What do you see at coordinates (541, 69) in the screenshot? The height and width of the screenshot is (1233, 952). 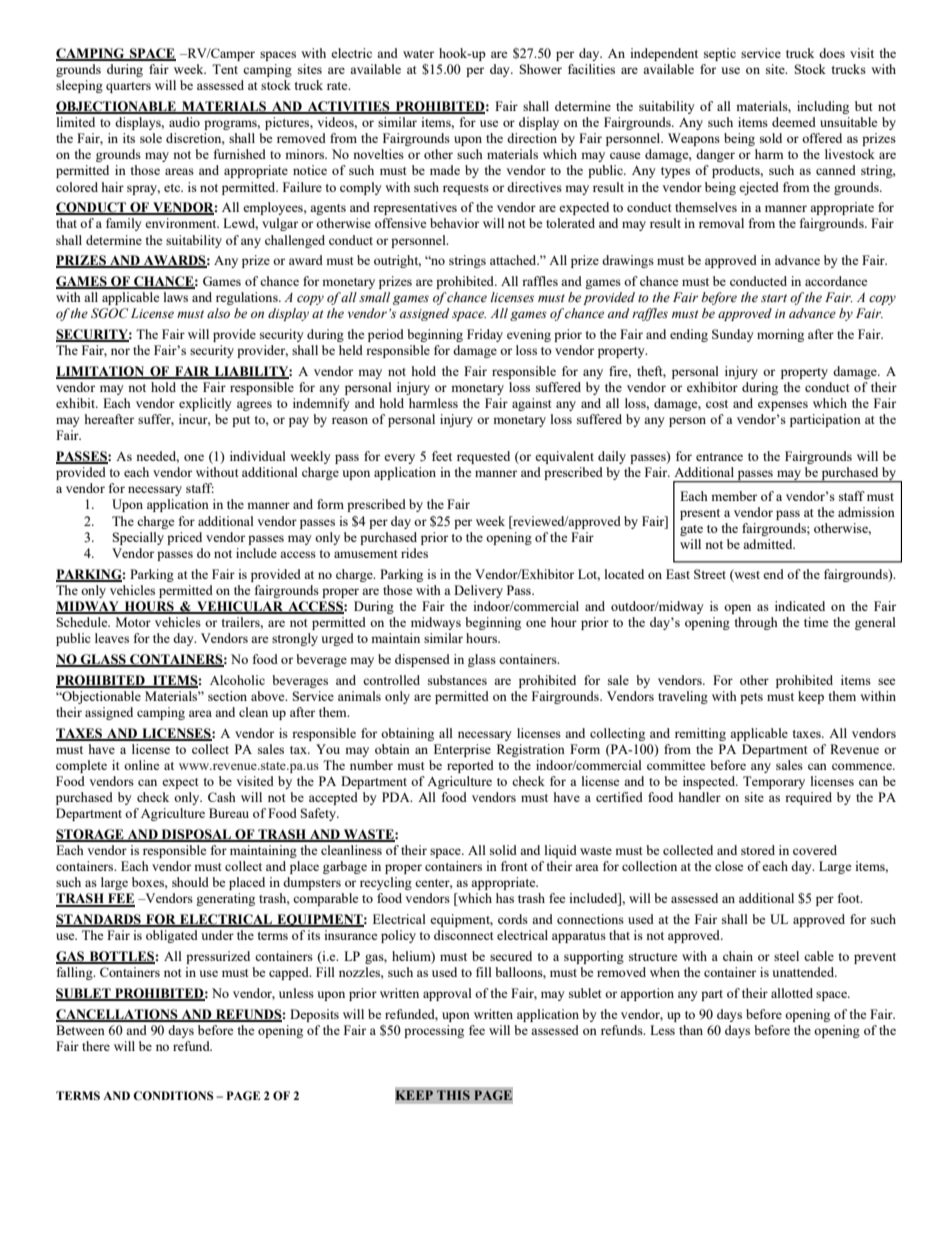 I see `Shower` at bounding box center [541, 69].
